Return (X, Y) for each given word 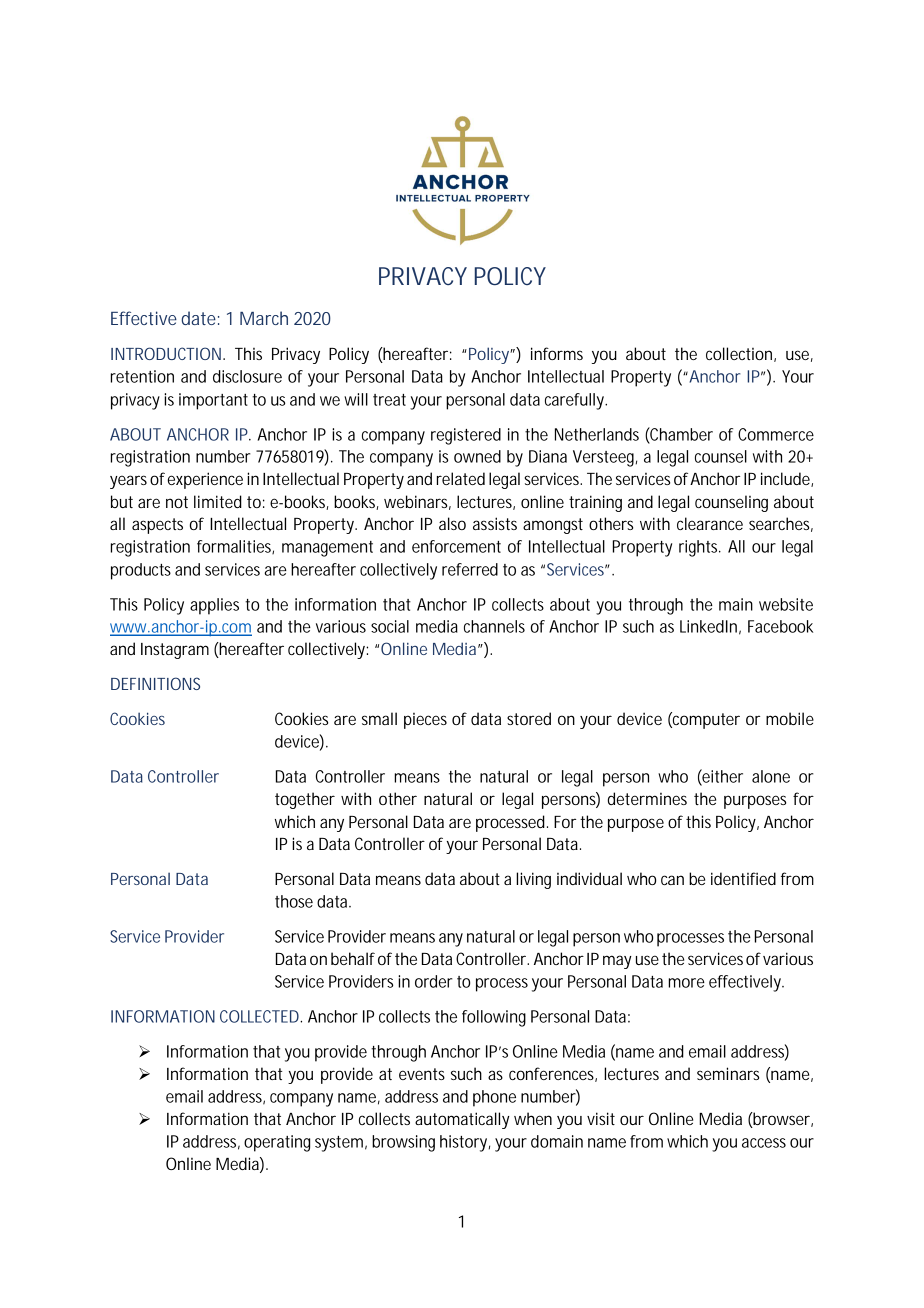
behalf (353, 958)
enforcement (456, 546)
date (198, 318)
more (686, 983)
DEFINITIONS (155, 683)
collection (739, 353)
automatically (462, 1120)
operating (277, 1143)
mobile (790, 718)
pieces (425, 721)
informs (557, 353)
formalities (235, 547)
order (434, 981)
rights (698, 548)
